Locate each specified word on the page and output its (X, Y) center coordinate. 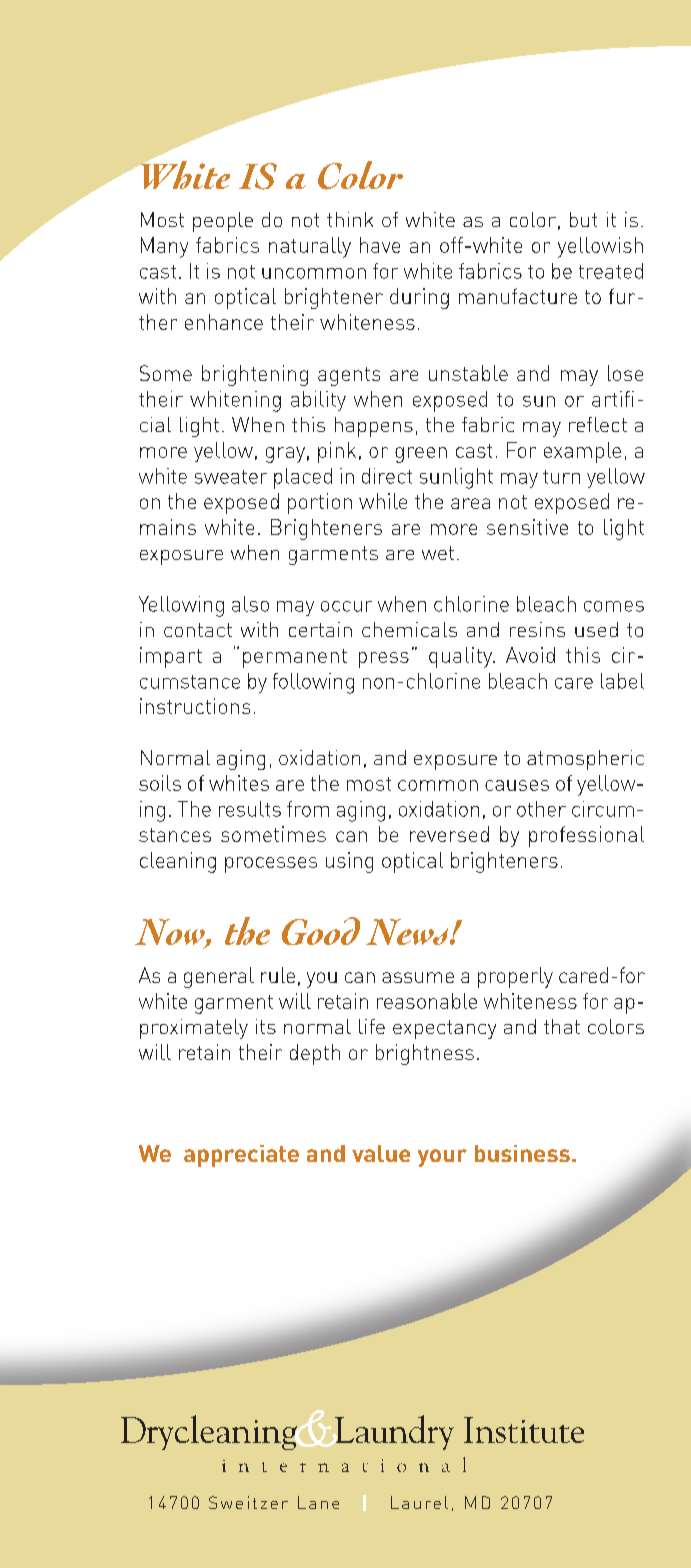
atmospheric (585, 760)
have (380, 245)
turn (561, 477)
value (381, 1153)
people (223, 222)
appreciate (241, 1156)
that (562, 1026)
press (384, 660)
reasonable (427, 1001)
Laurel (419, 1502)
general (219, 977)
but (583, 219)
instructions (195, 706)
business (522, 1153)
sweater (231, 477)
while (383, 501)
